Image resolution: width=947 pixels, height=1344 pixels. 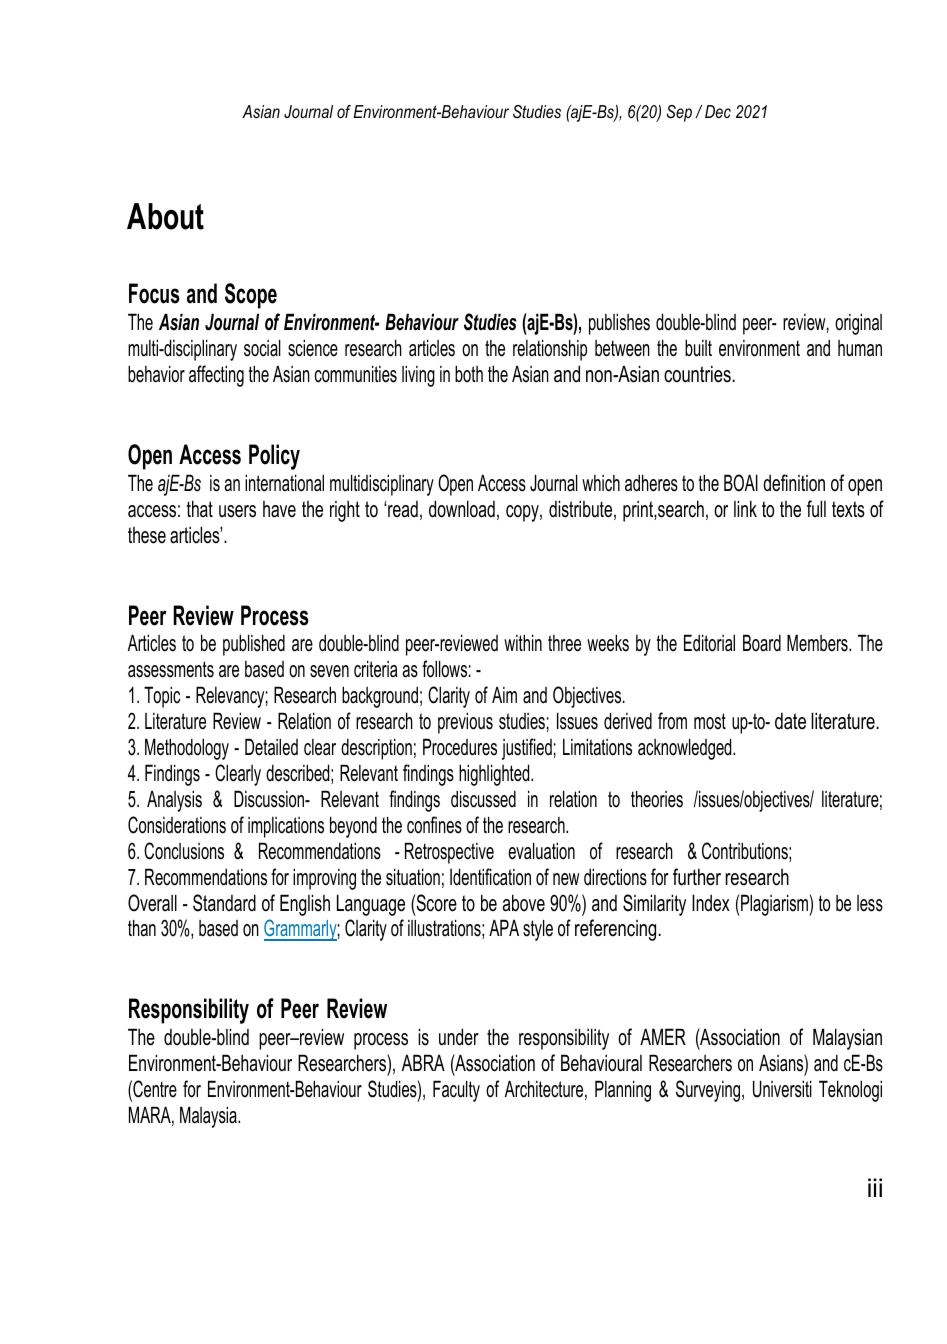 What do you see at coordinates (794, 483) in the image?
I see `definition` at bounding box center [794, 483].
